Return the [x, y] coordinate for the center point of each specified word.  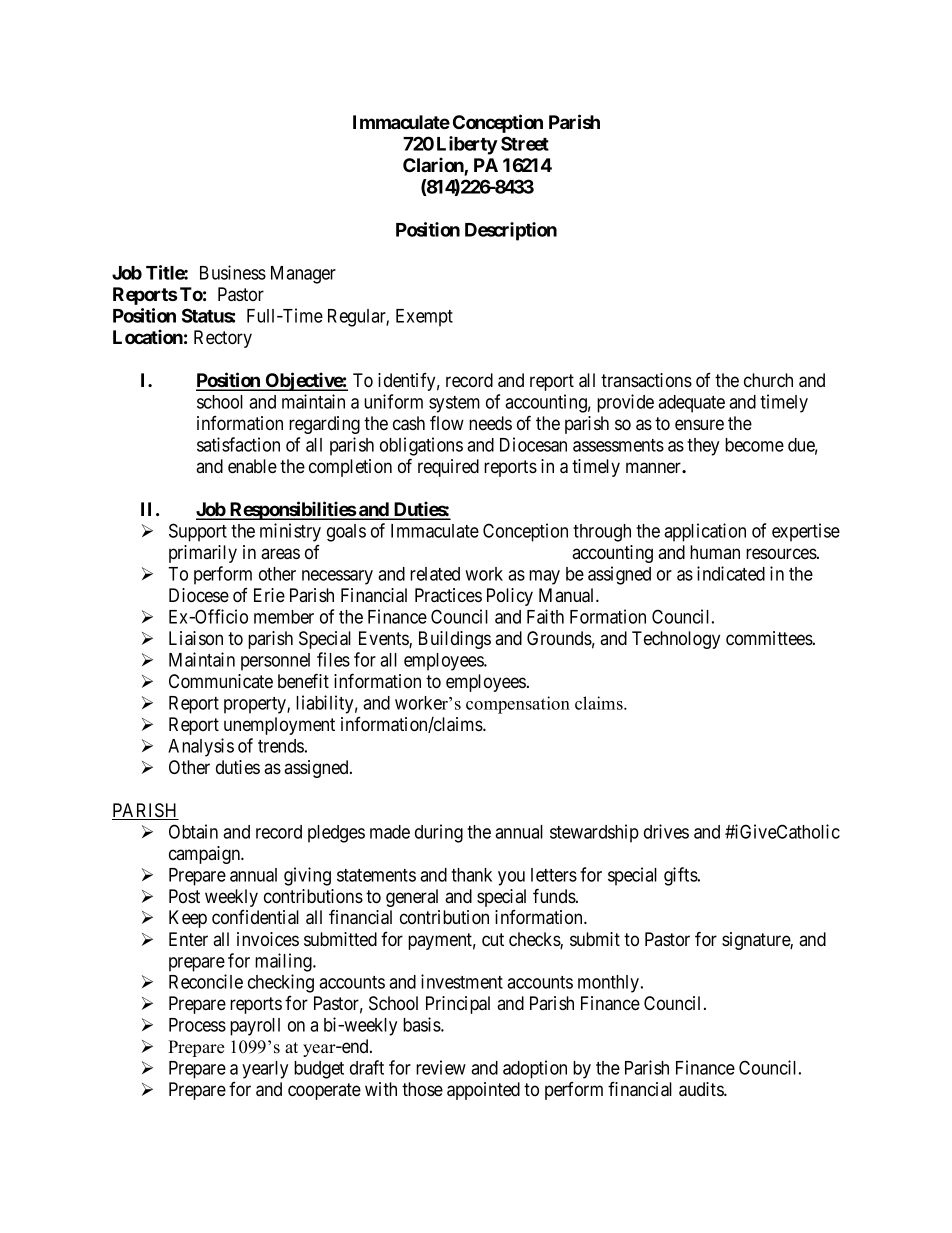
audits [702, 1089]
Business [233, 272]
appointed [483, 1091]
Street [525, 143]
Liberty [467, 145]
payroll [255, 1027]
